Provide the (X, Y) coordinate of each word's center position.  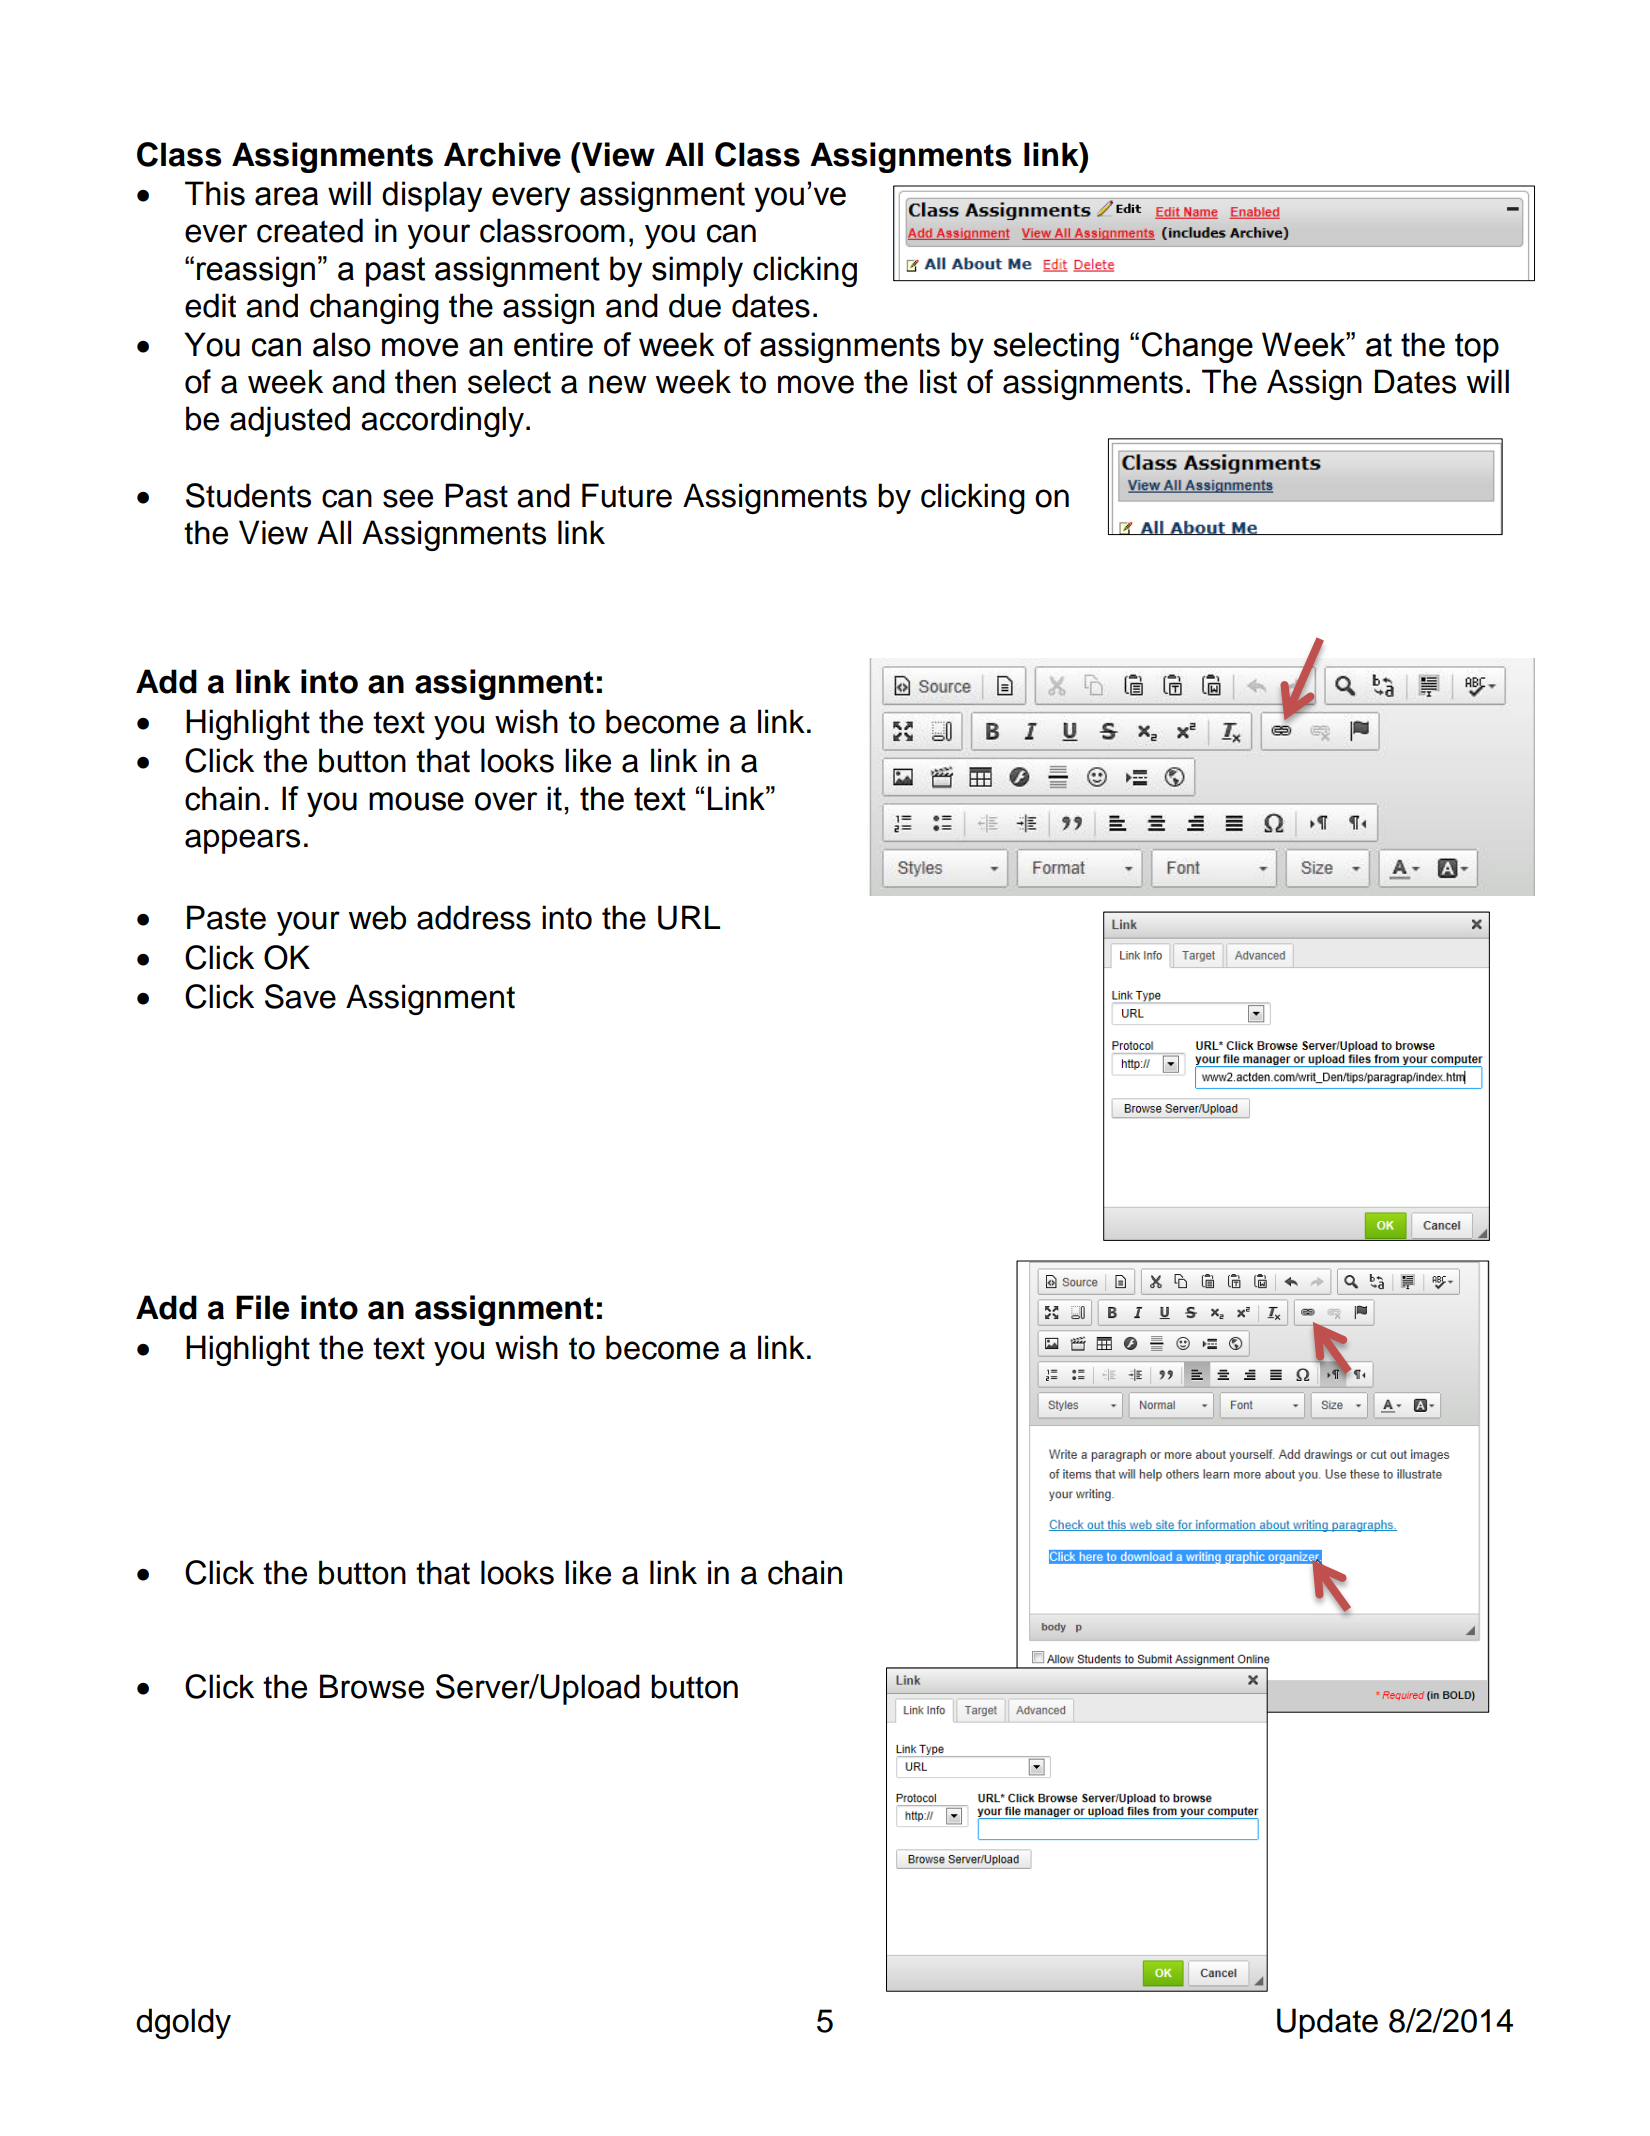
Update (1327, 2023)
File (262, 1307)
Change (1197, 347)
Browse (372, 1686)
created (310, 230)
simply (697, 271)
